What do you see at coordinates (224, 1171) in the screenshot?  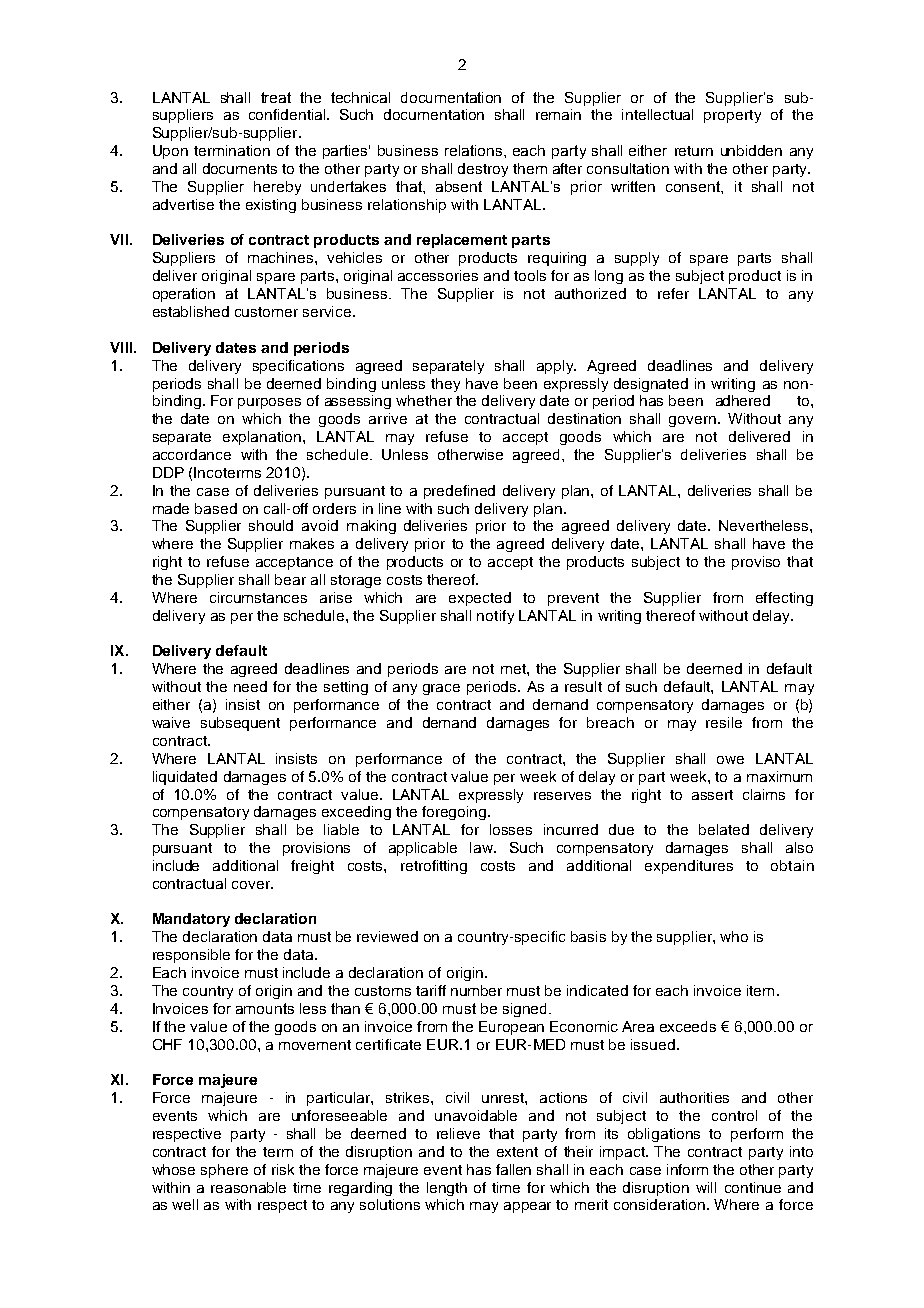 I see `sphere` at bounding box center [224, 1171].
